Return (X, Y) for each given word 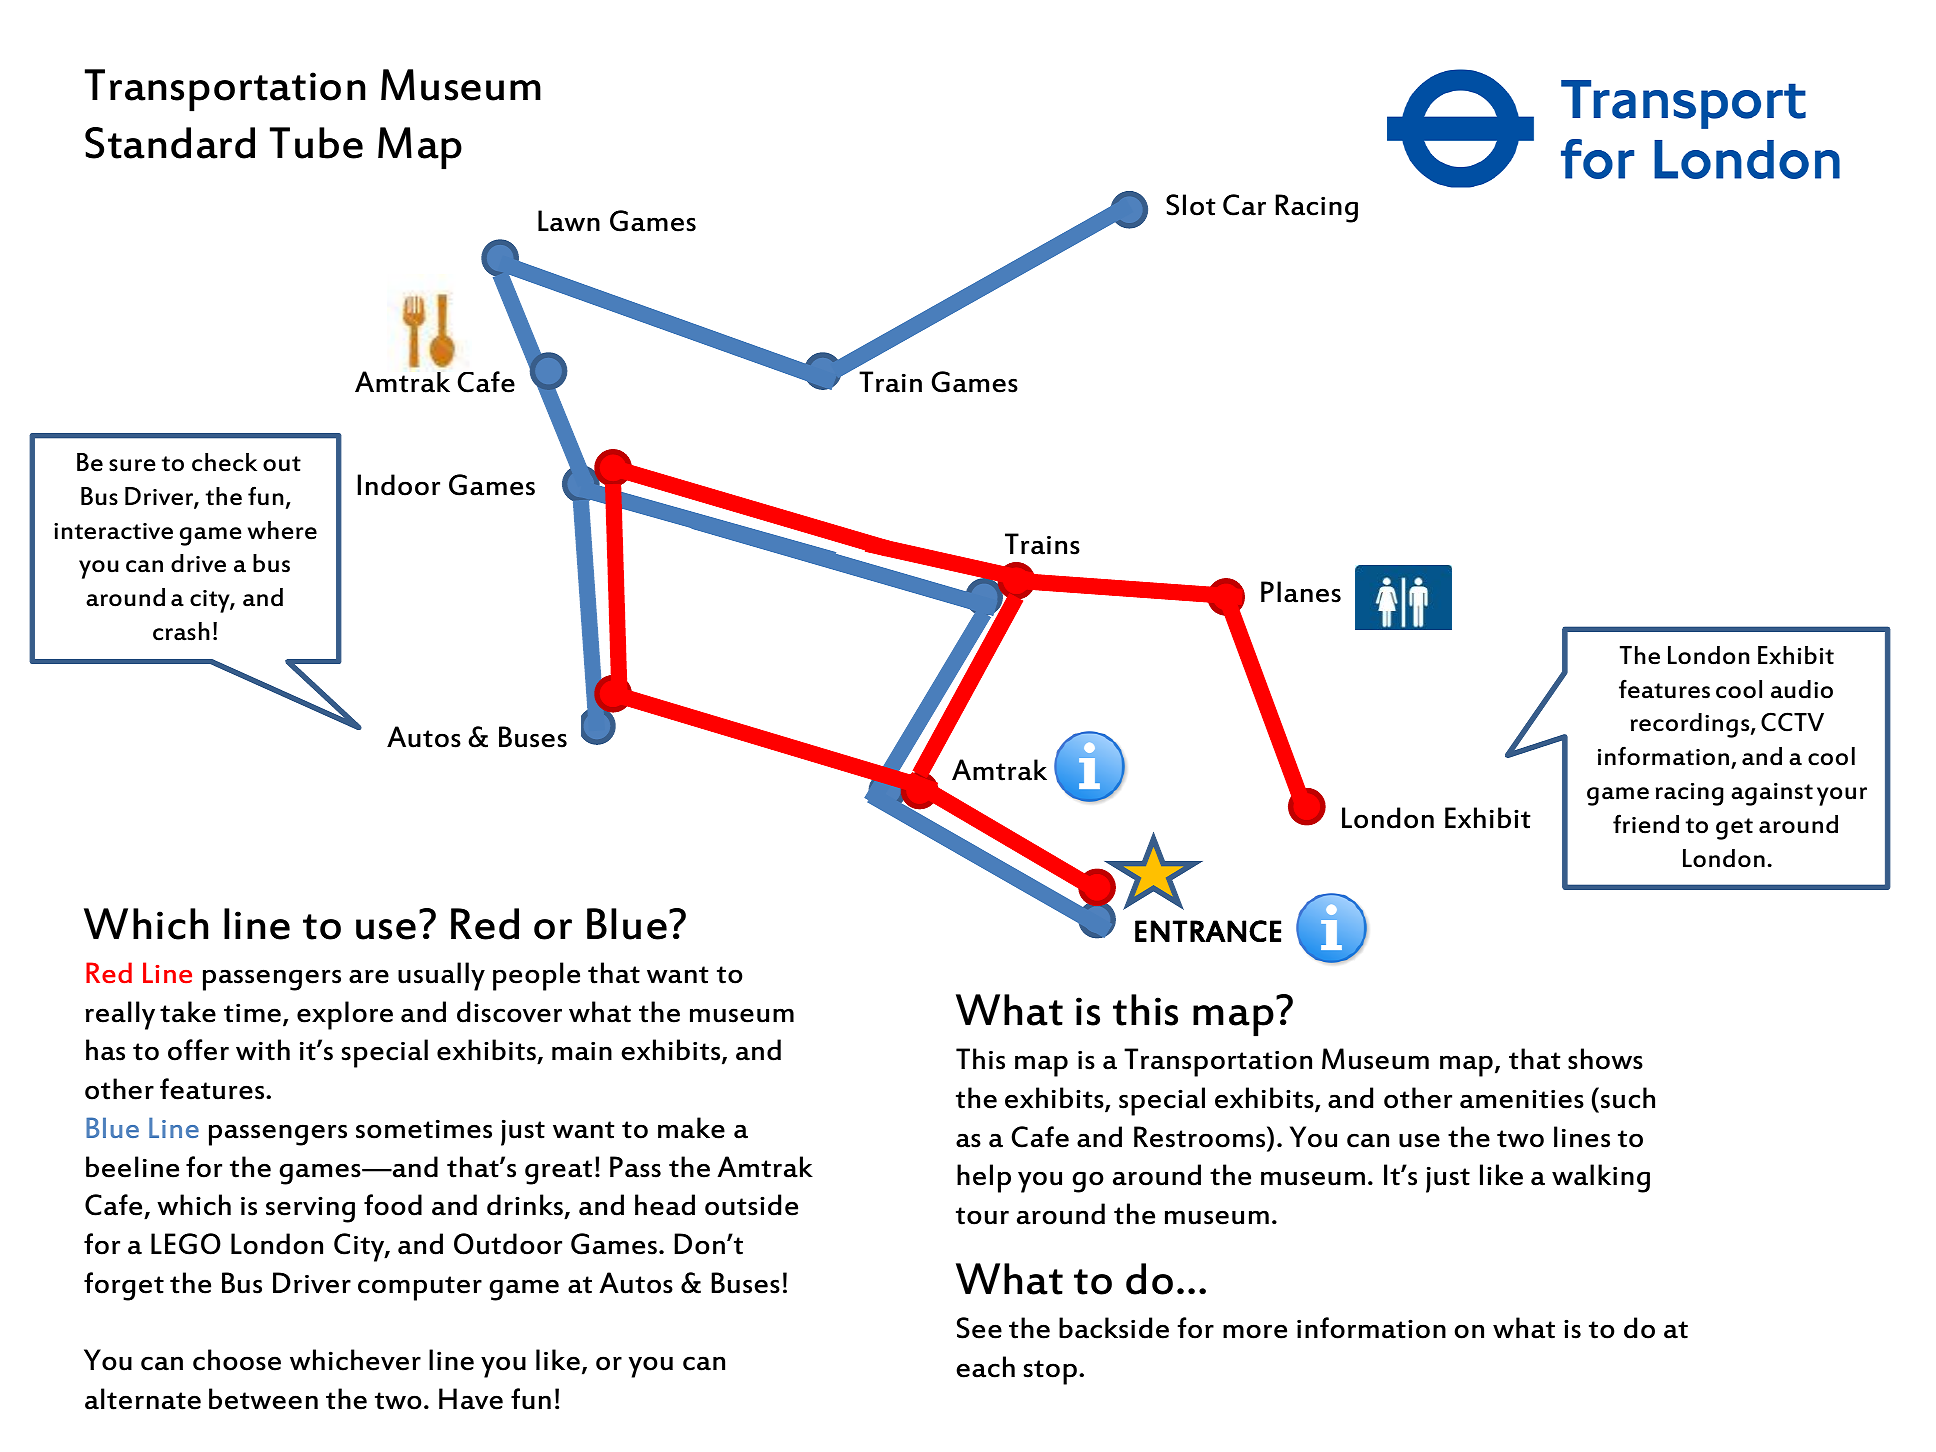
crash (181, 631)
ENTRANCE (1208, 931)
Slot (1191, 205)
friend (1646, 824)
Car (1244, 205)
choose (237, 1360)
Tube (316, 143)
